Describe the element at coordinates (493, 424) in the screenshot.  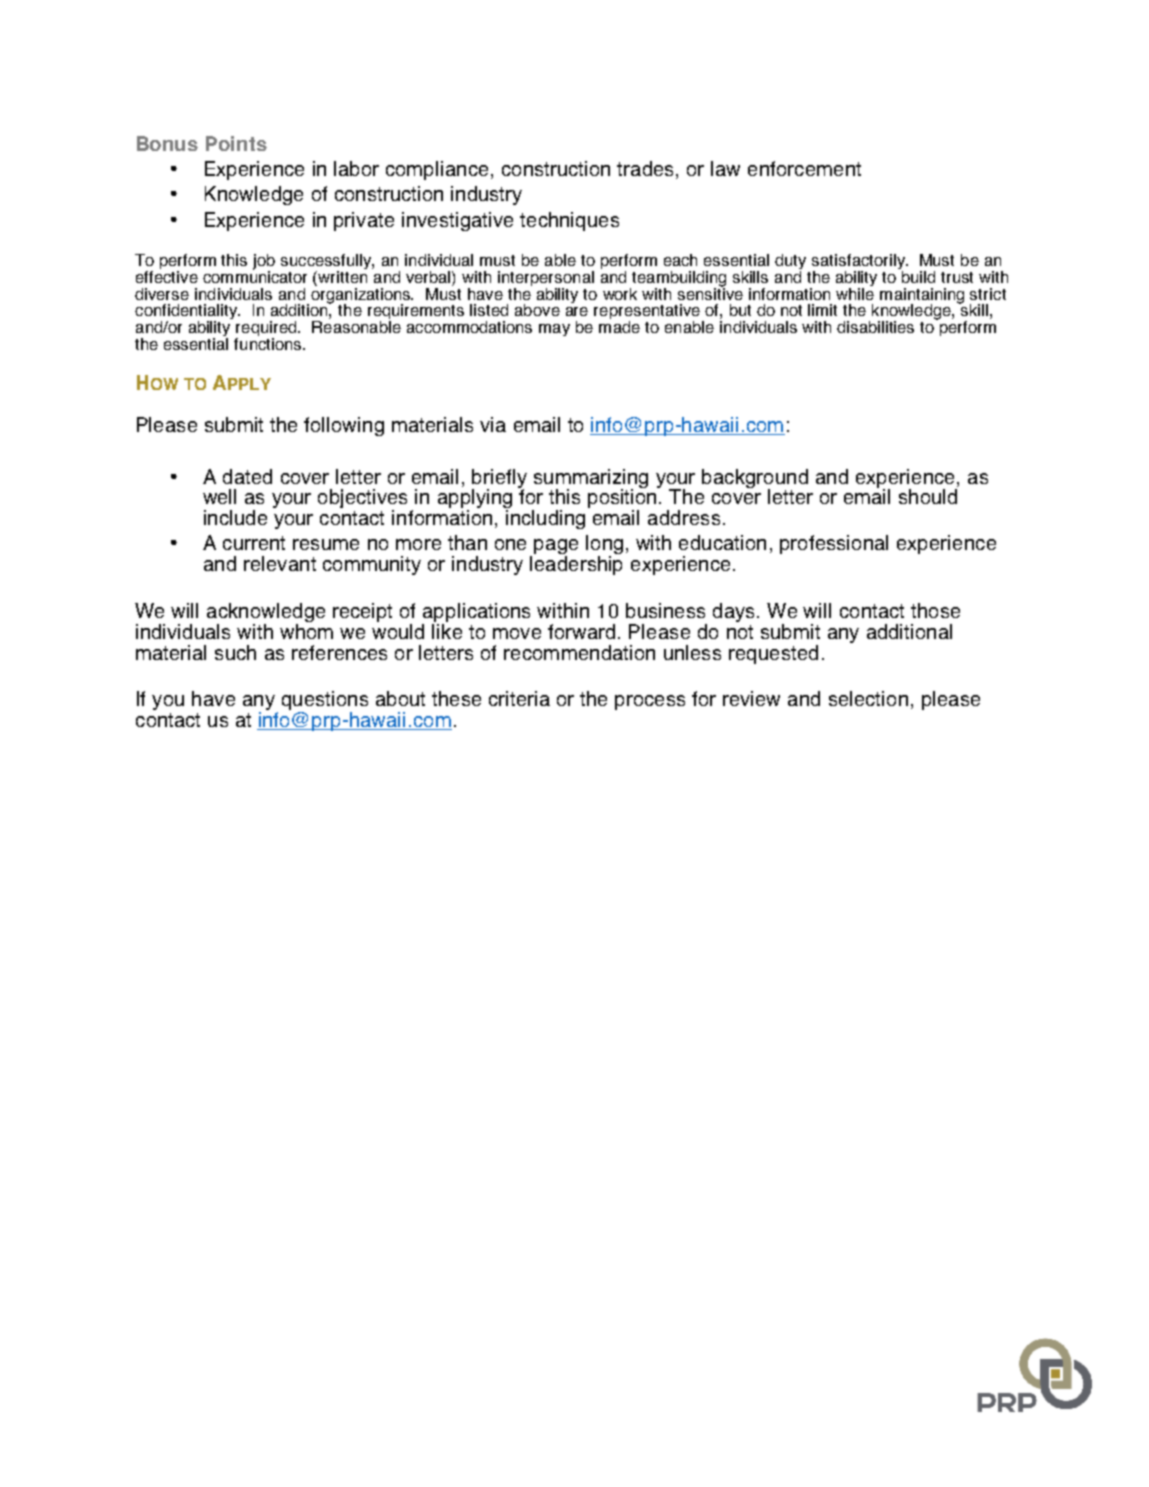
I see `via` at that location.
